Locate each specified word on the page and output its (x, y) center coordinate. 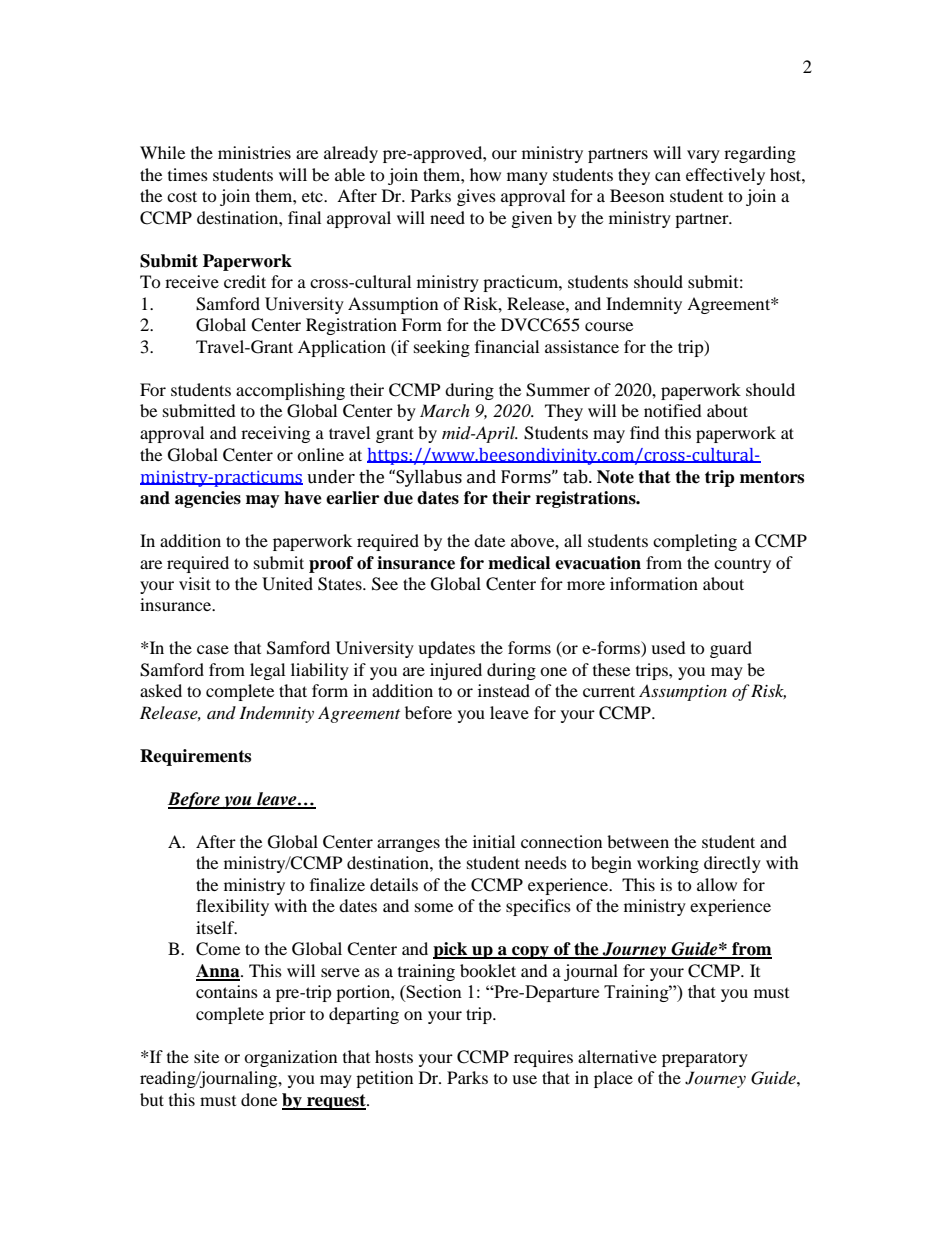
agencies (208, 499)
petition (384, 1079)
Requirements (195, 757)
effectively (725, 176)
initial (494, 841)
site (206, 1056)
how (485, 174)
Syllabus (429, 478)
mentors (772, 477)
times (188, 174)
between (638, 841)
